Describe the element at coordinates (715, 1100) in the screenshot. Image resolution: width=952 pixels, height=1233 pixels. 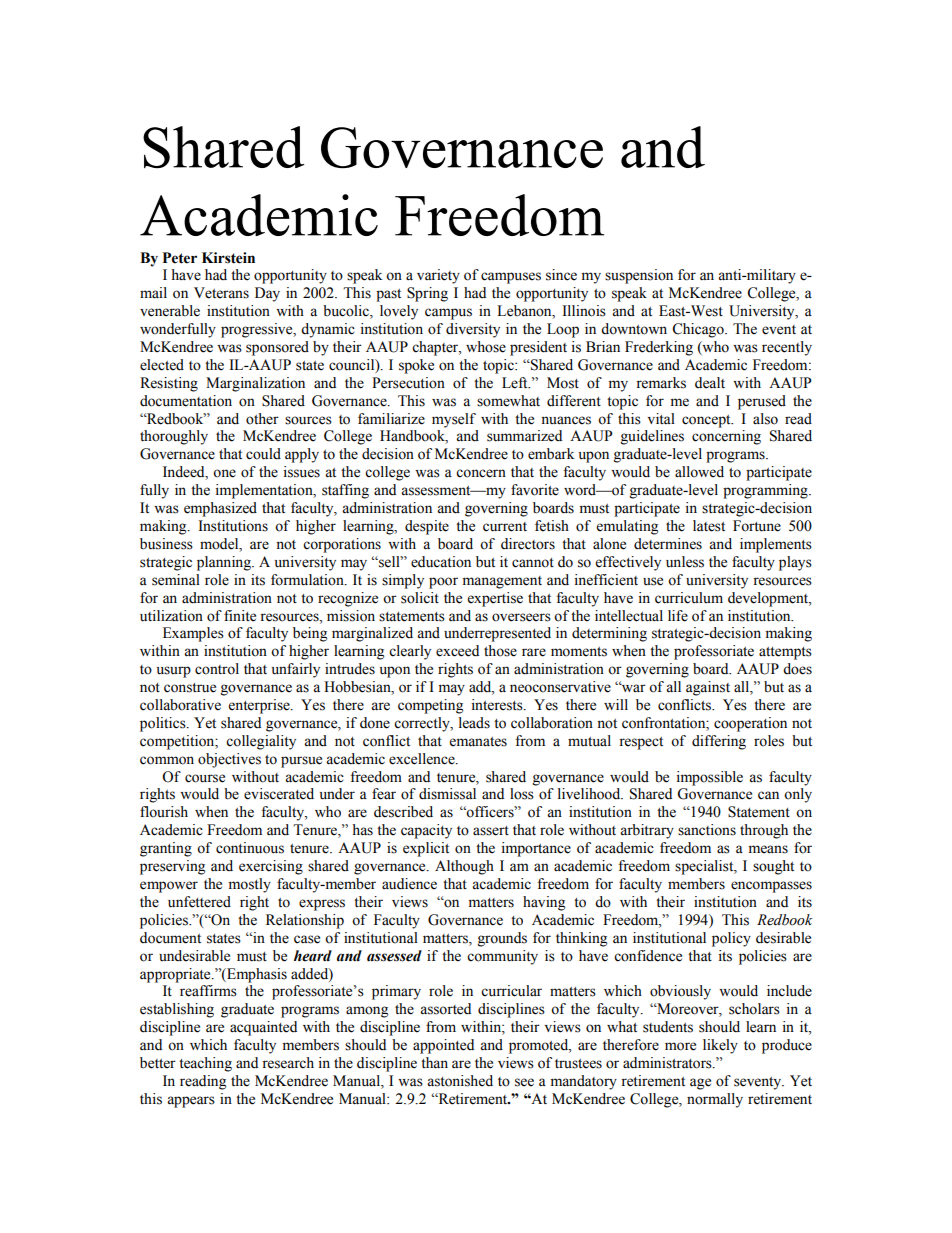
I see `normally` at that location.
